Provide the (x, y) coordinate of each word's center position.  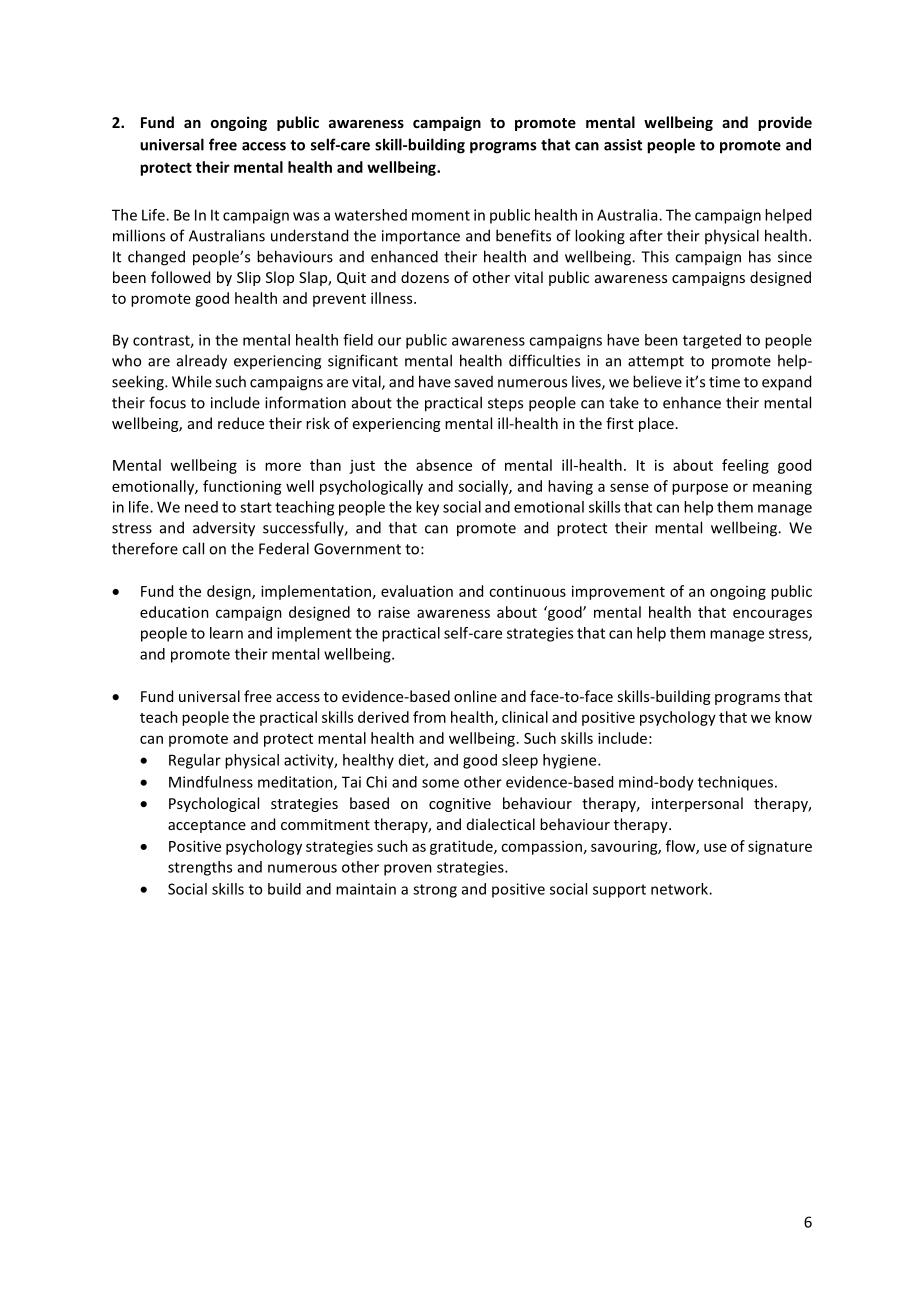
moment (441, 215)
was (306, 216)
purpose (700, 489)
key (427, 508)
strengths (200, 868)
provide (785, 123)
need (201, 507)
